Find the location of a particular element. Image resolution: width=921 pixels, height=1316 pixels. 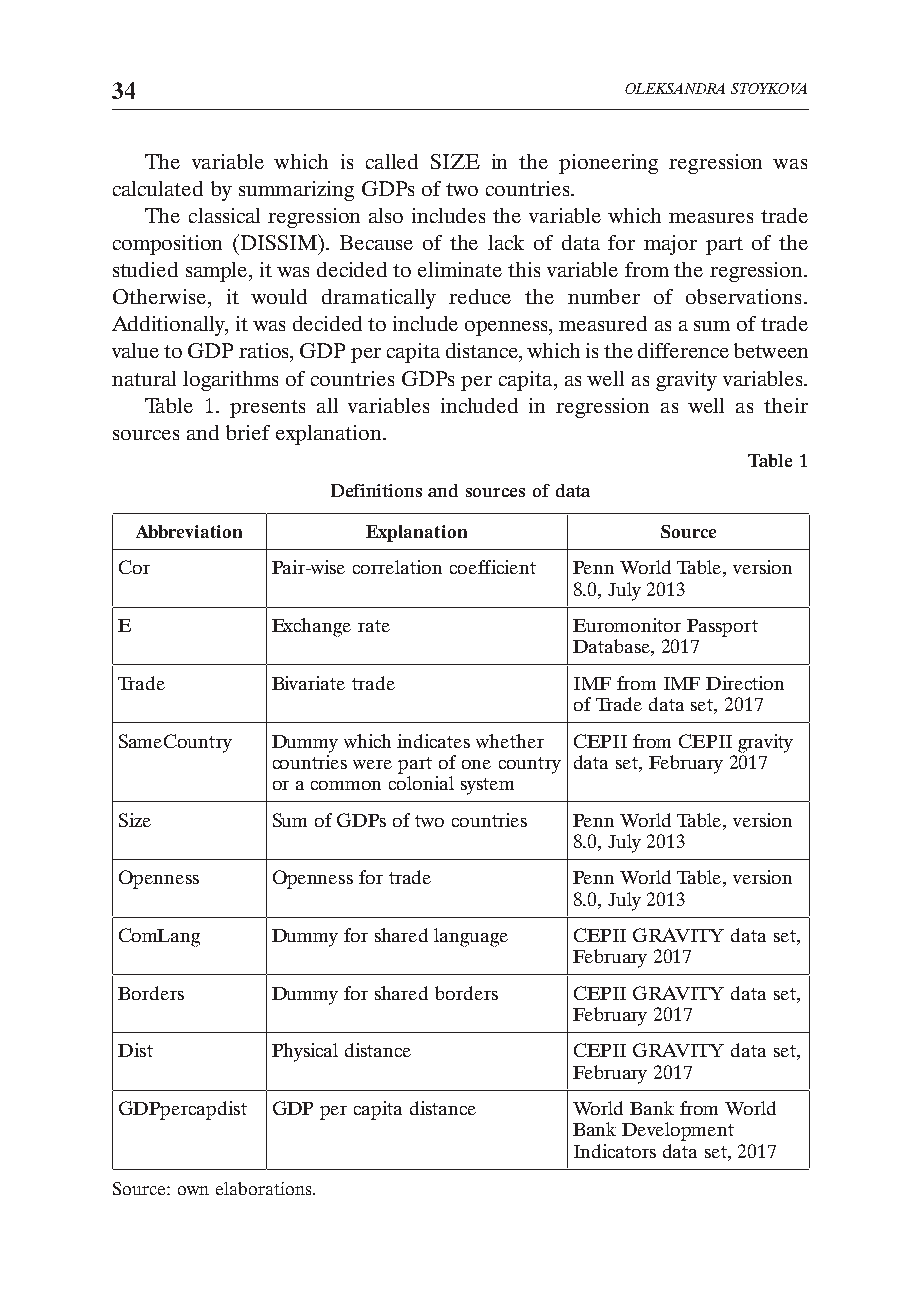

their is located at coordinates (786, 405).
